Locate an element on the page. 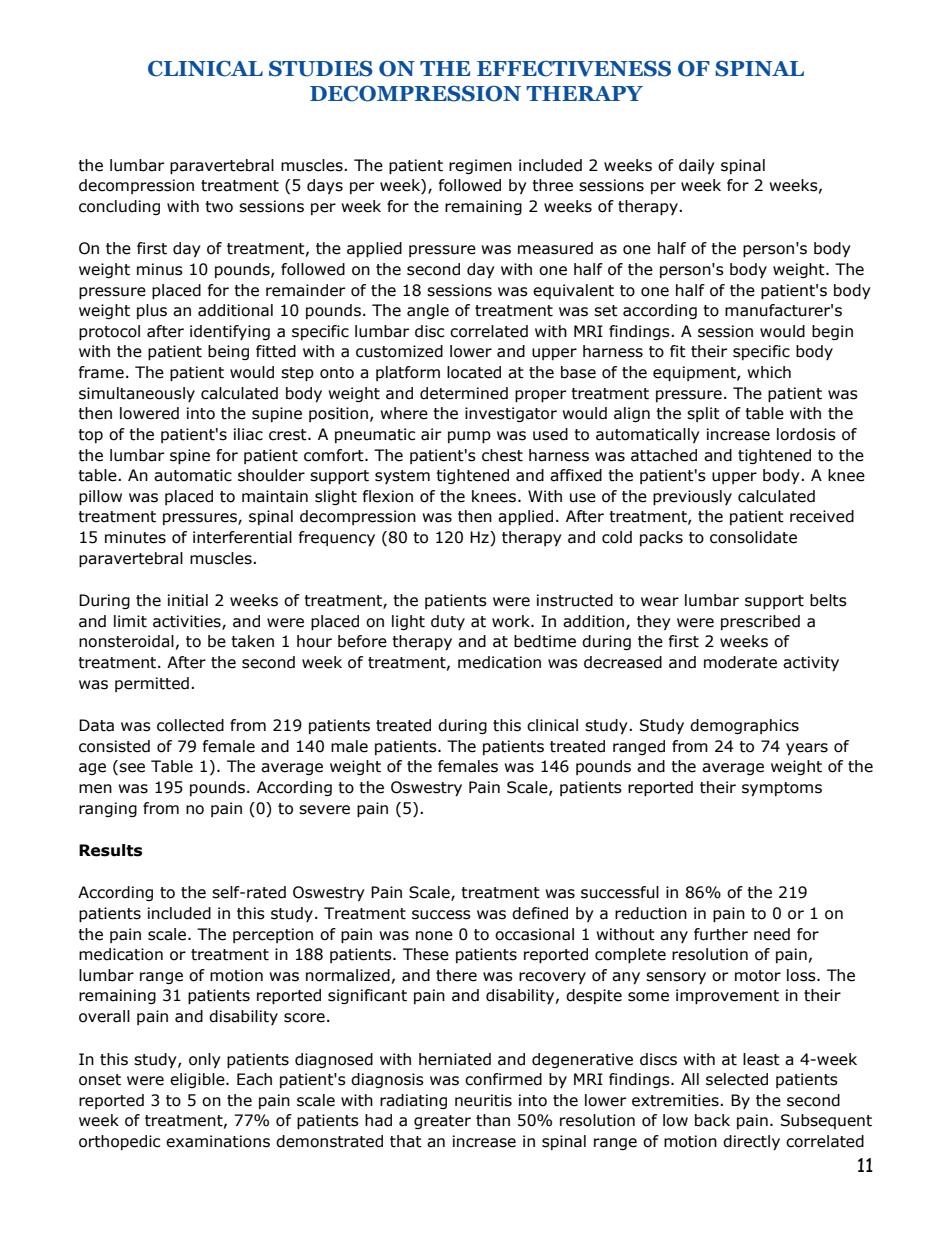 The image size is (952, 1233). daily is located at coordinates (697, 166).
